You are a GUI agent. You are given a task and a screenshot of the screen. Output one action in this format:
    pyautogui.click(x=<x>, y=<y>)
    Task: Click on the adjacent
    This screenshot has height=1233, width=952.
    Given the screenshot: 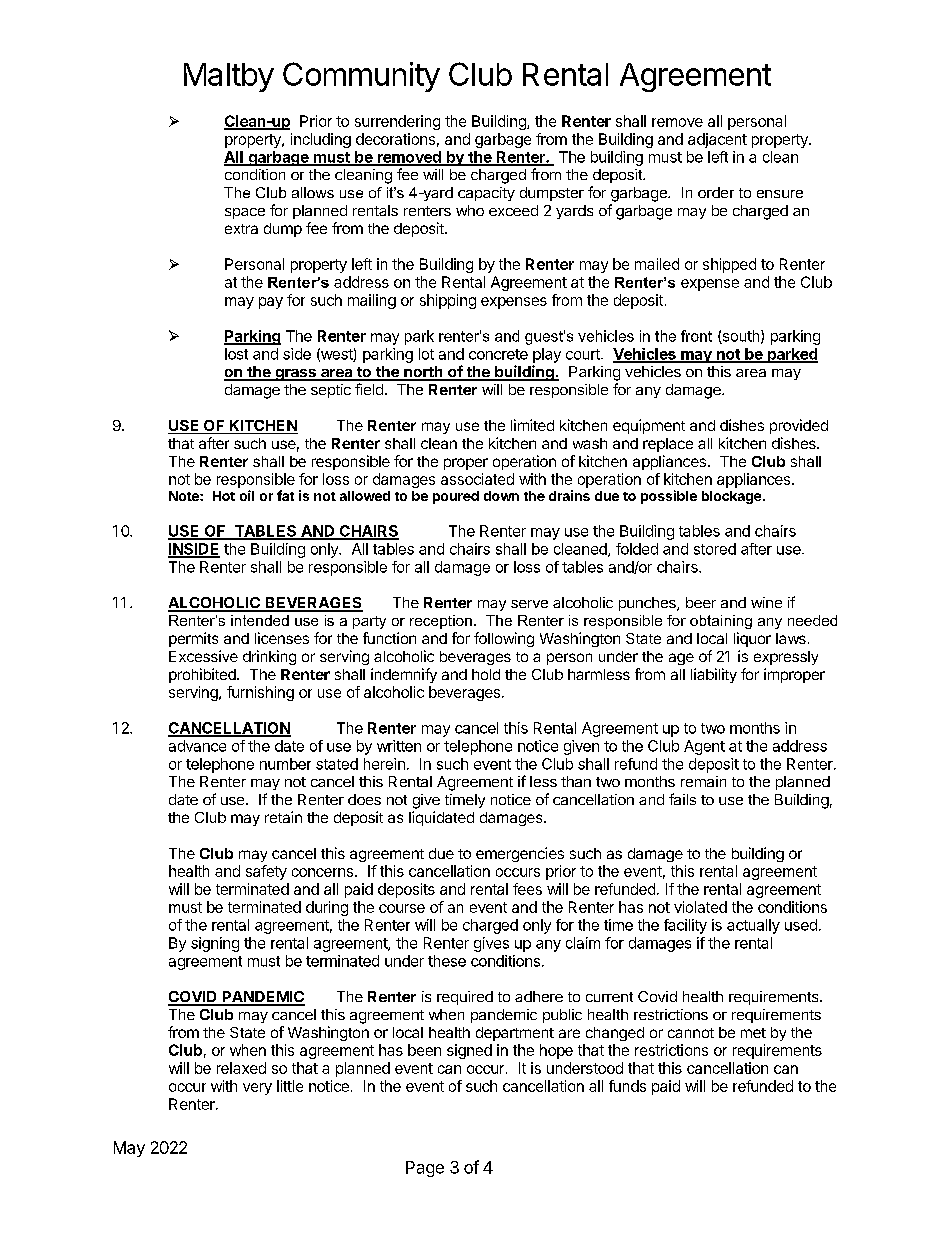 What is the action you would take?
    pyautogui.click(x=717, y=140)
